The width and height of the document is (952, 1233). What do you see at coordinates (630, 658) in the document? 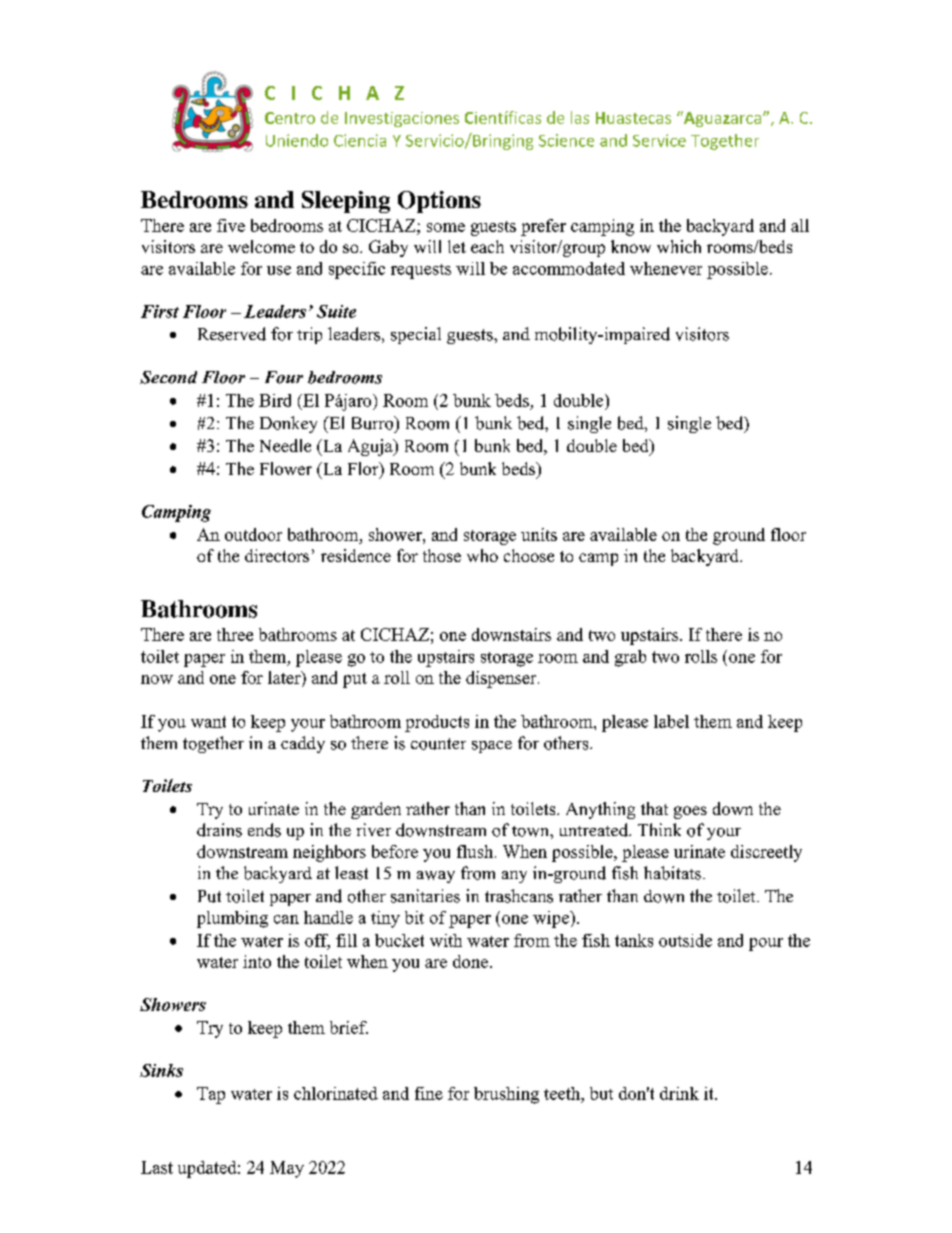
I see `grab` at bounding box center [630, 658].
